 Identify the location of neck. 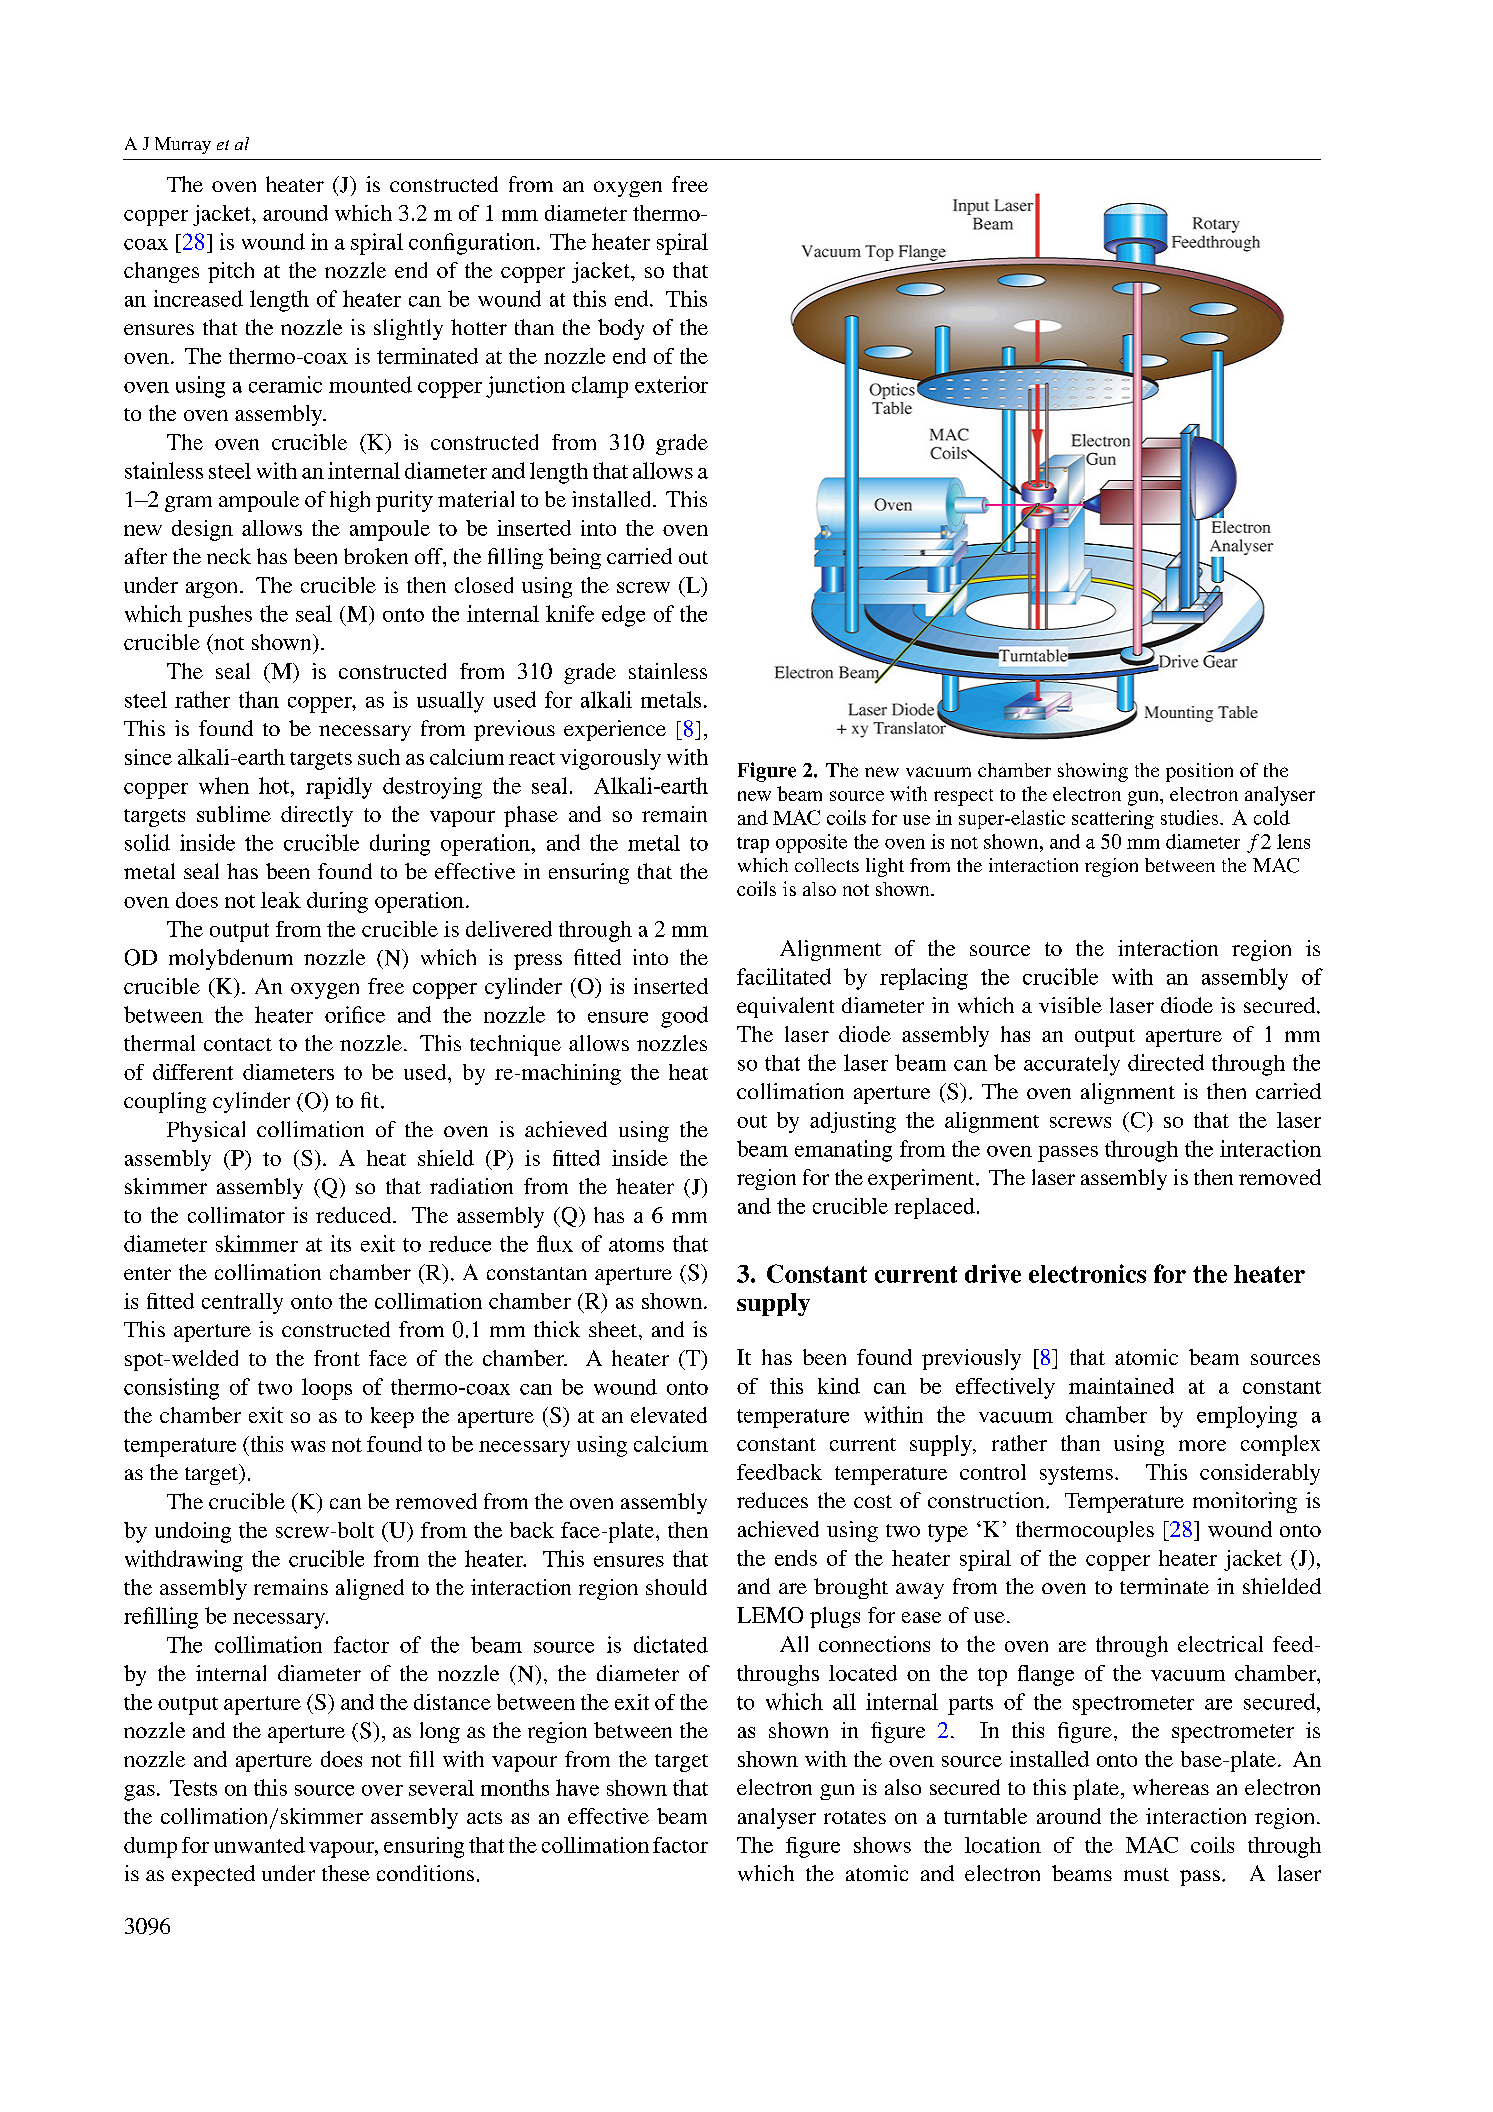
(229, 556).
